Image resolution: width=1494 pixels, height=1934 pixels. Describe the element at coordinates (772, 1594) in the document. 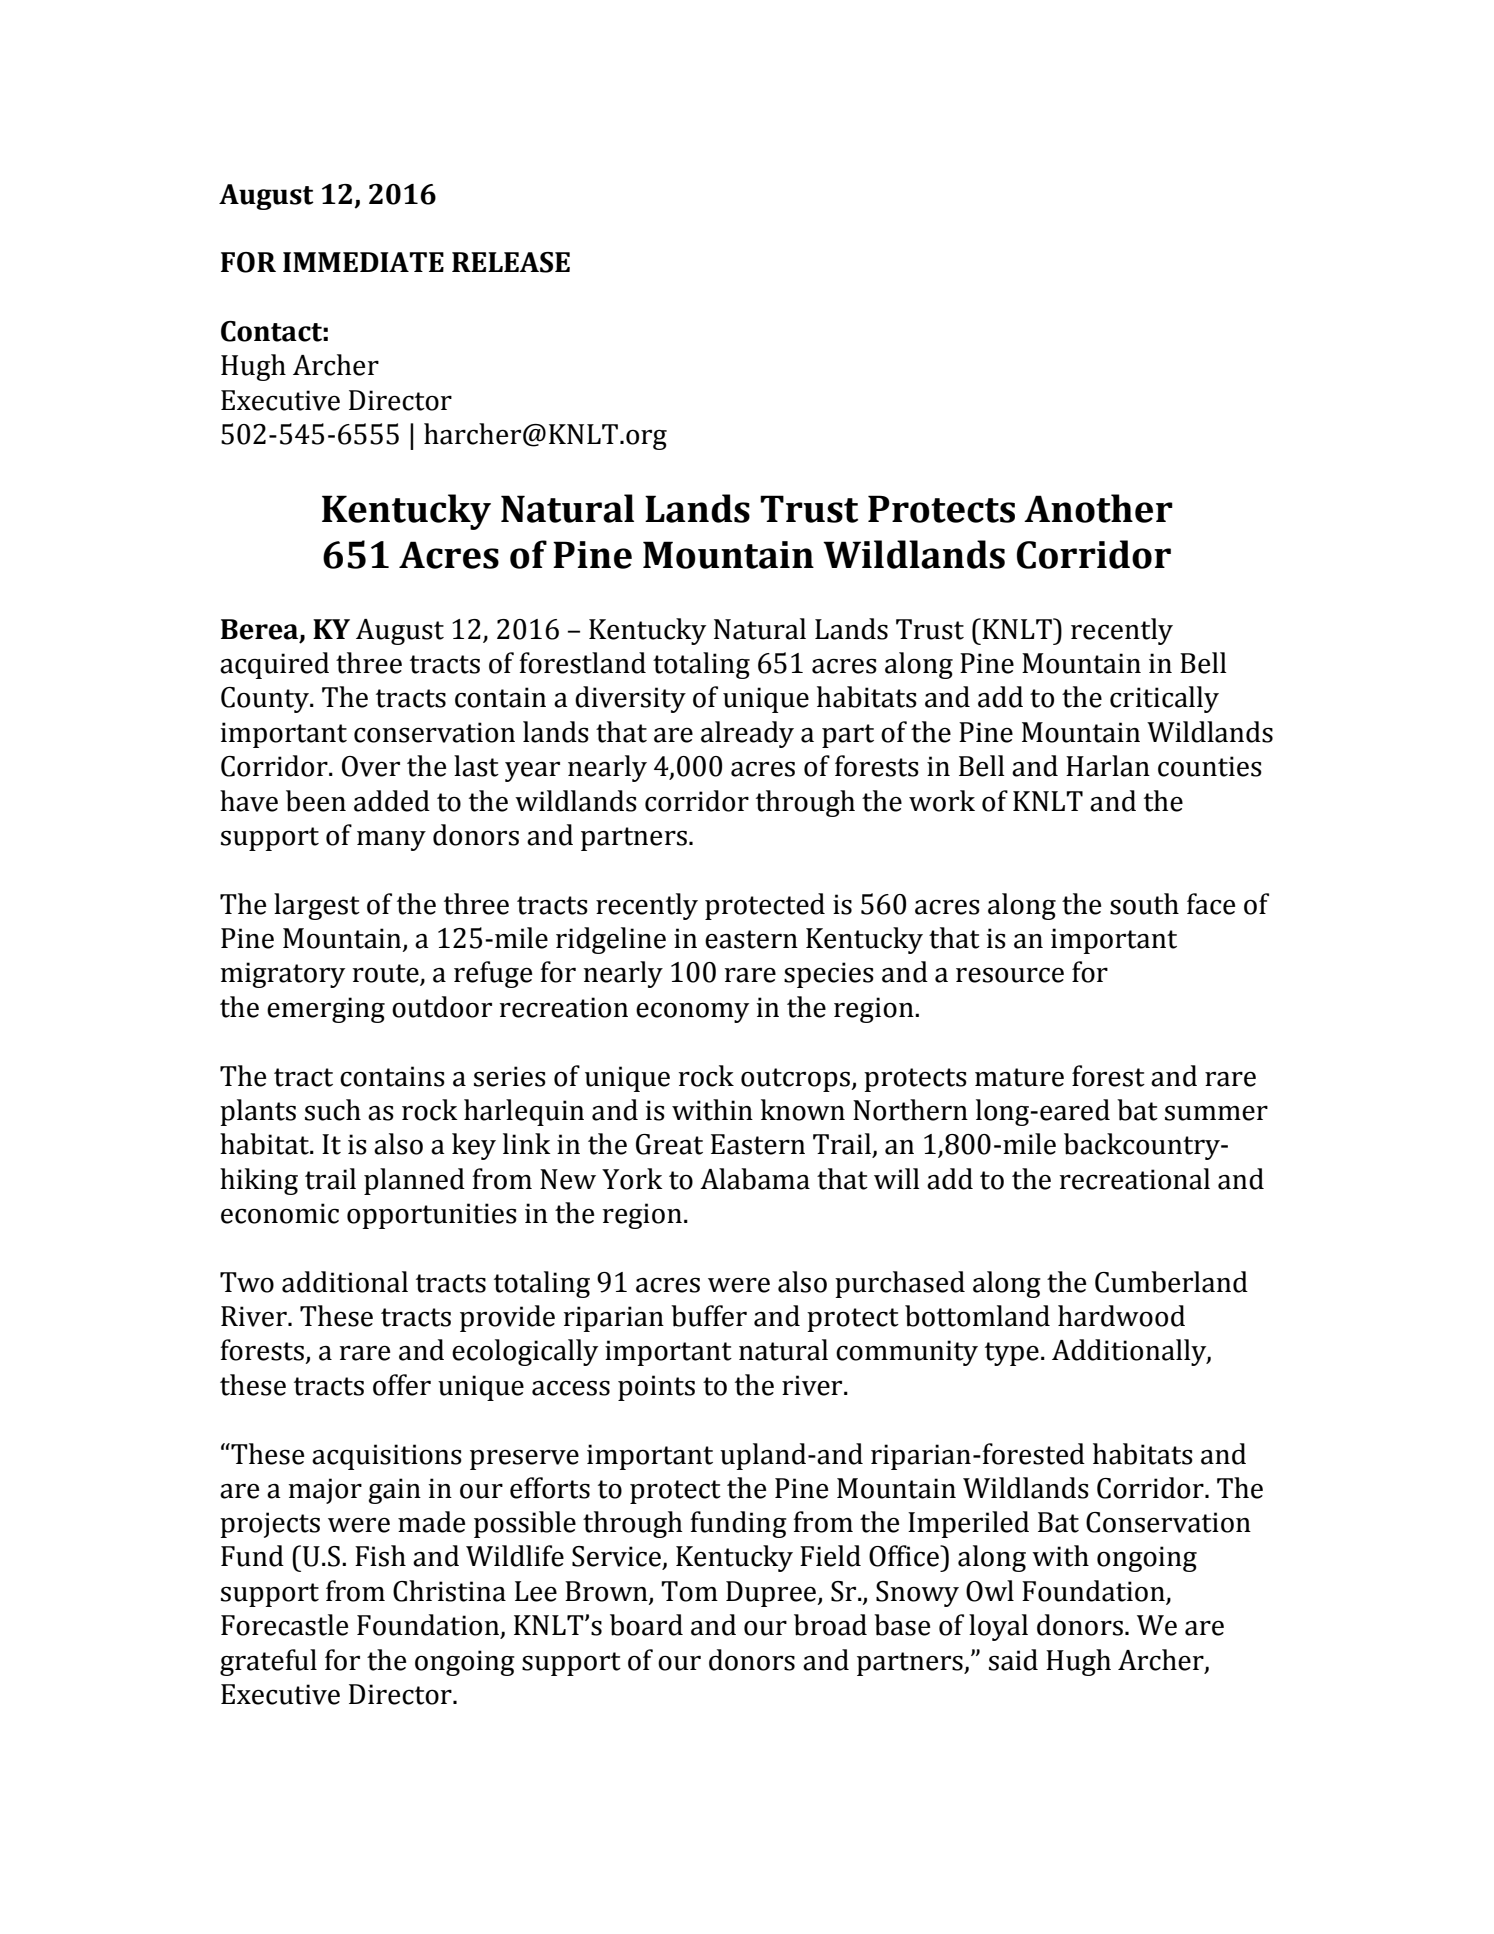

I see `Dupree` at that location.
